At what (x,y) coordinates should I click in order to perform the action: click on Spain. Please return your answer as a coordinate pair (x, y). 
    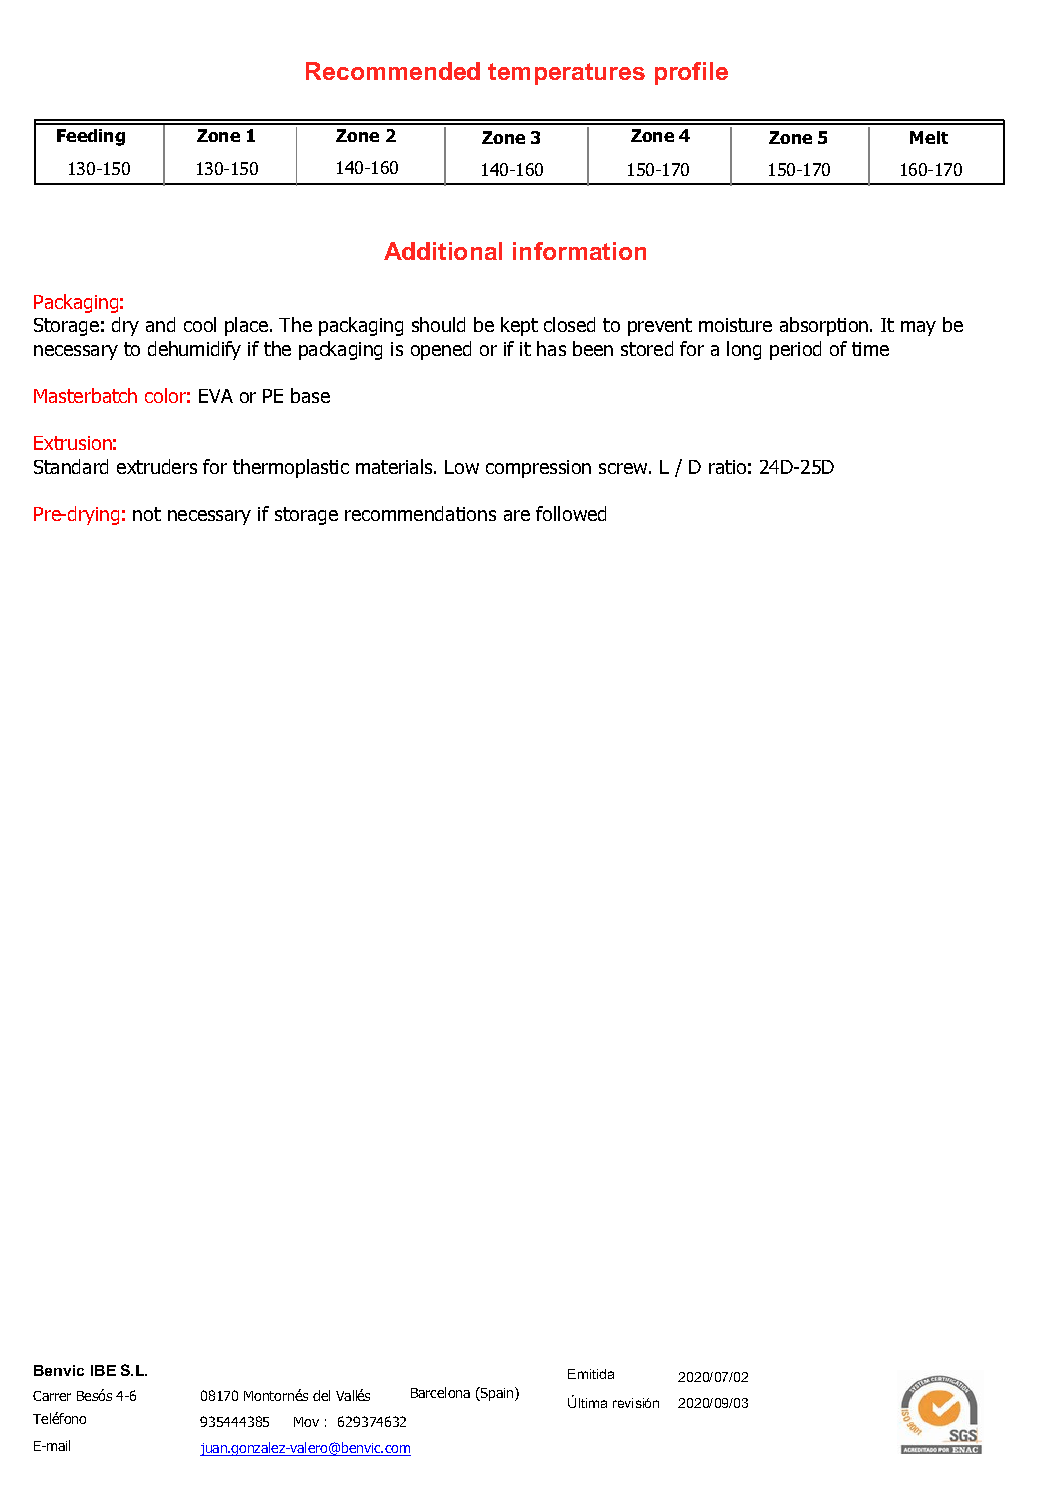
    Looking at the image, I should click on (497, 1394).
